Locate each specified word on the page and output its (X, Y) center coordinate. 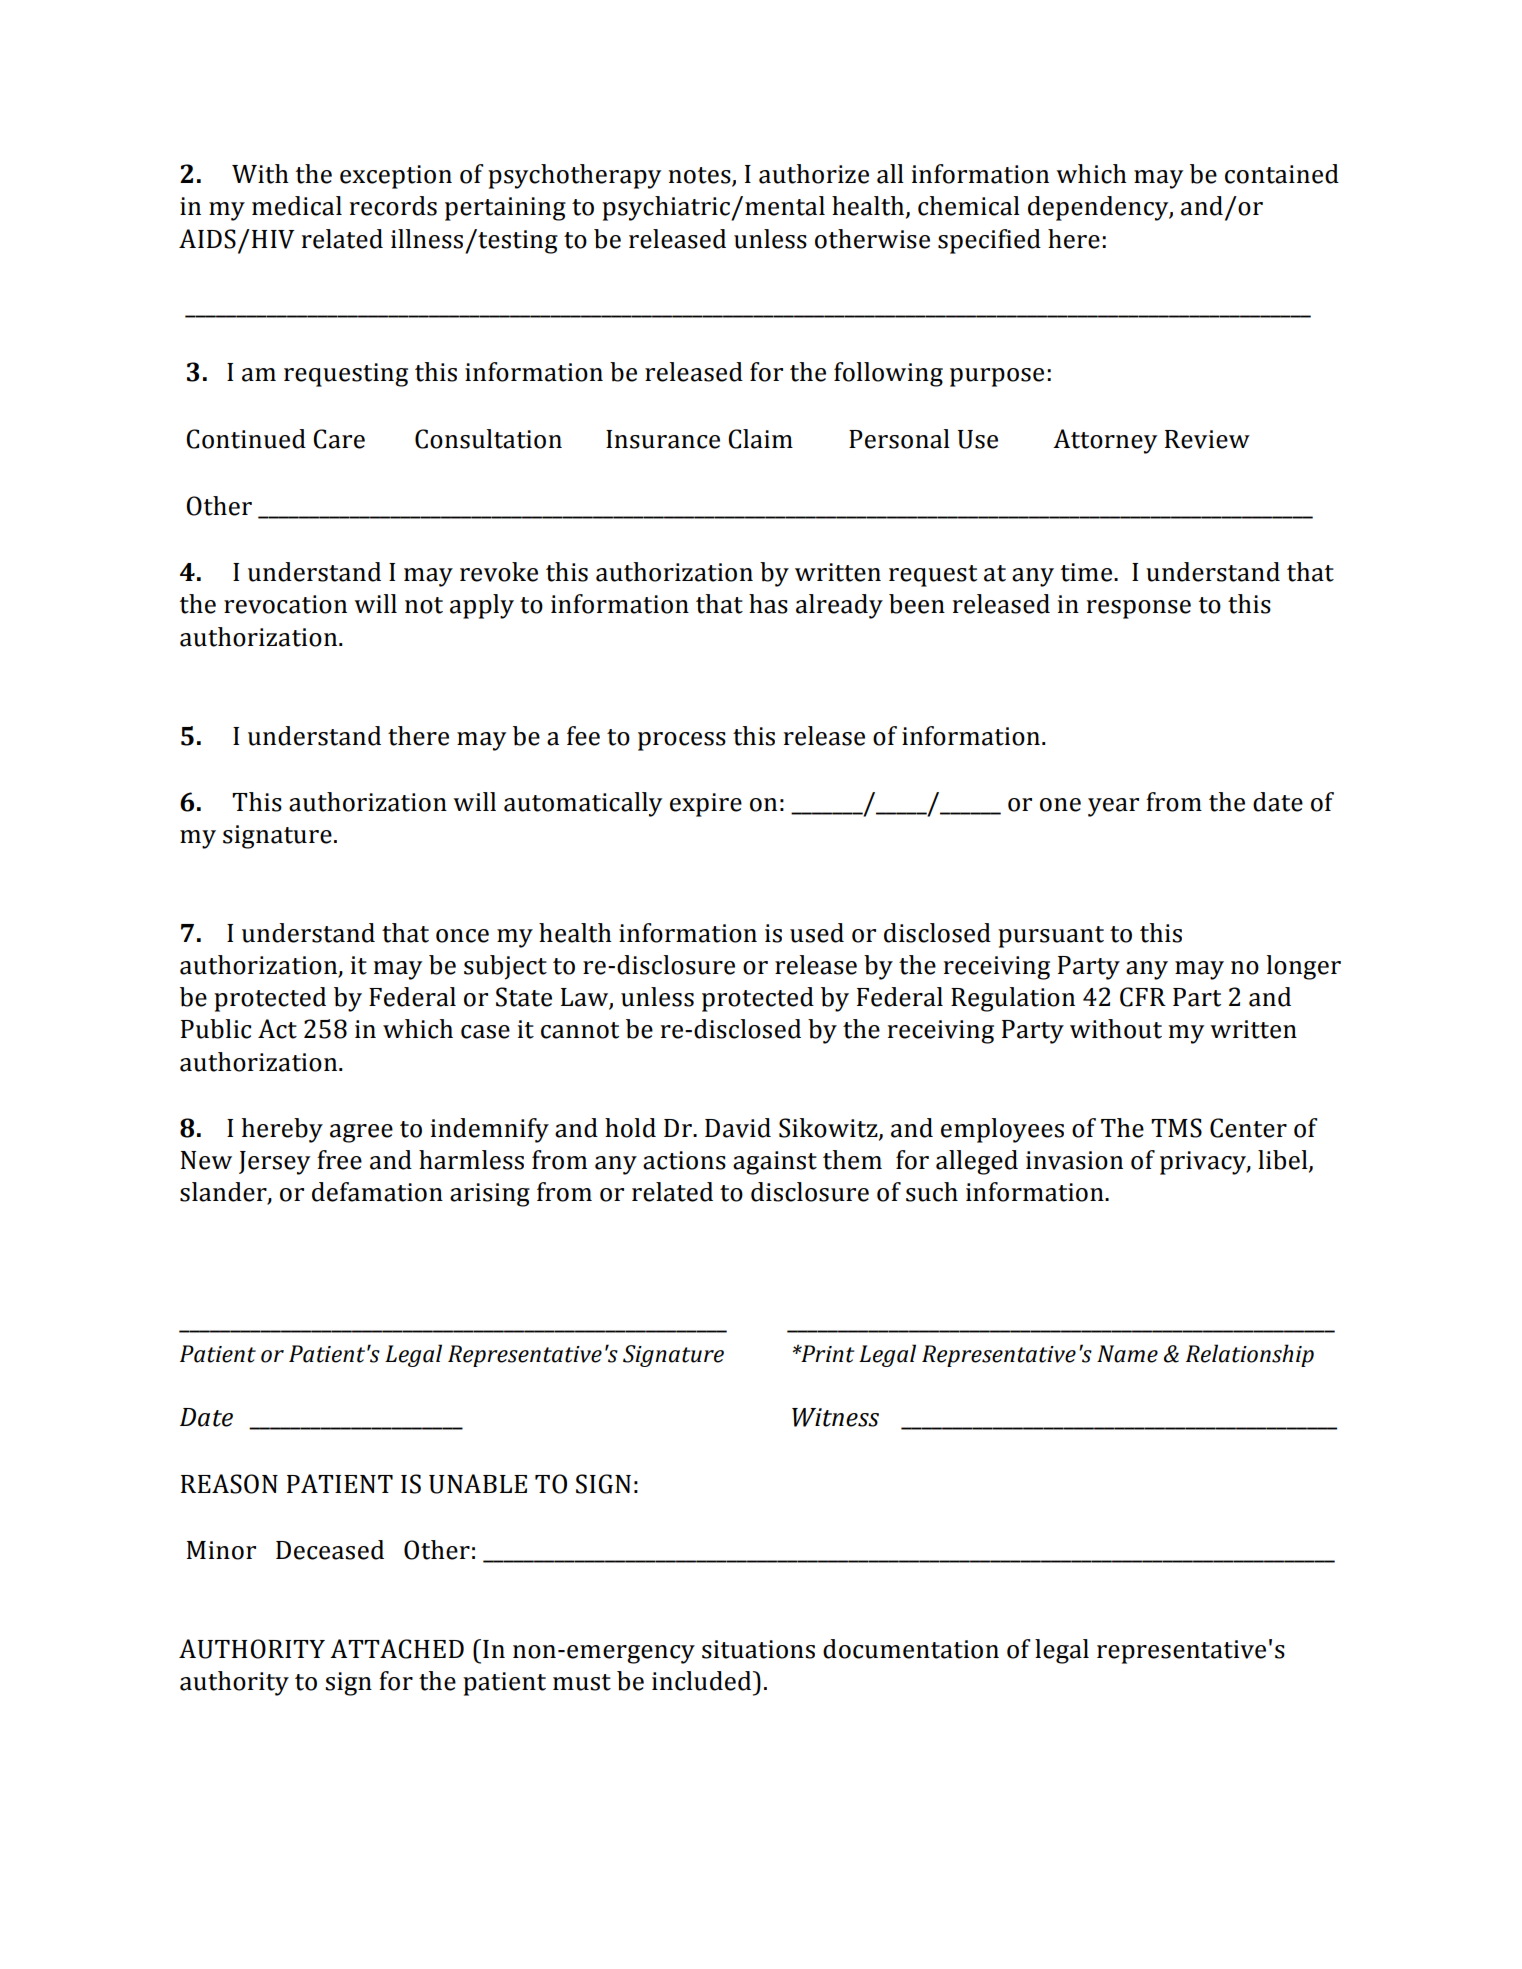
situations (758, 1649)
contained (1282, 174)
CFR (1143, 997)
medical (297, 206)
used (817, 933)
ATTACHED (397, 1649)
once (462, 936)
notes (700, 175)
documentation (911, 1649)
